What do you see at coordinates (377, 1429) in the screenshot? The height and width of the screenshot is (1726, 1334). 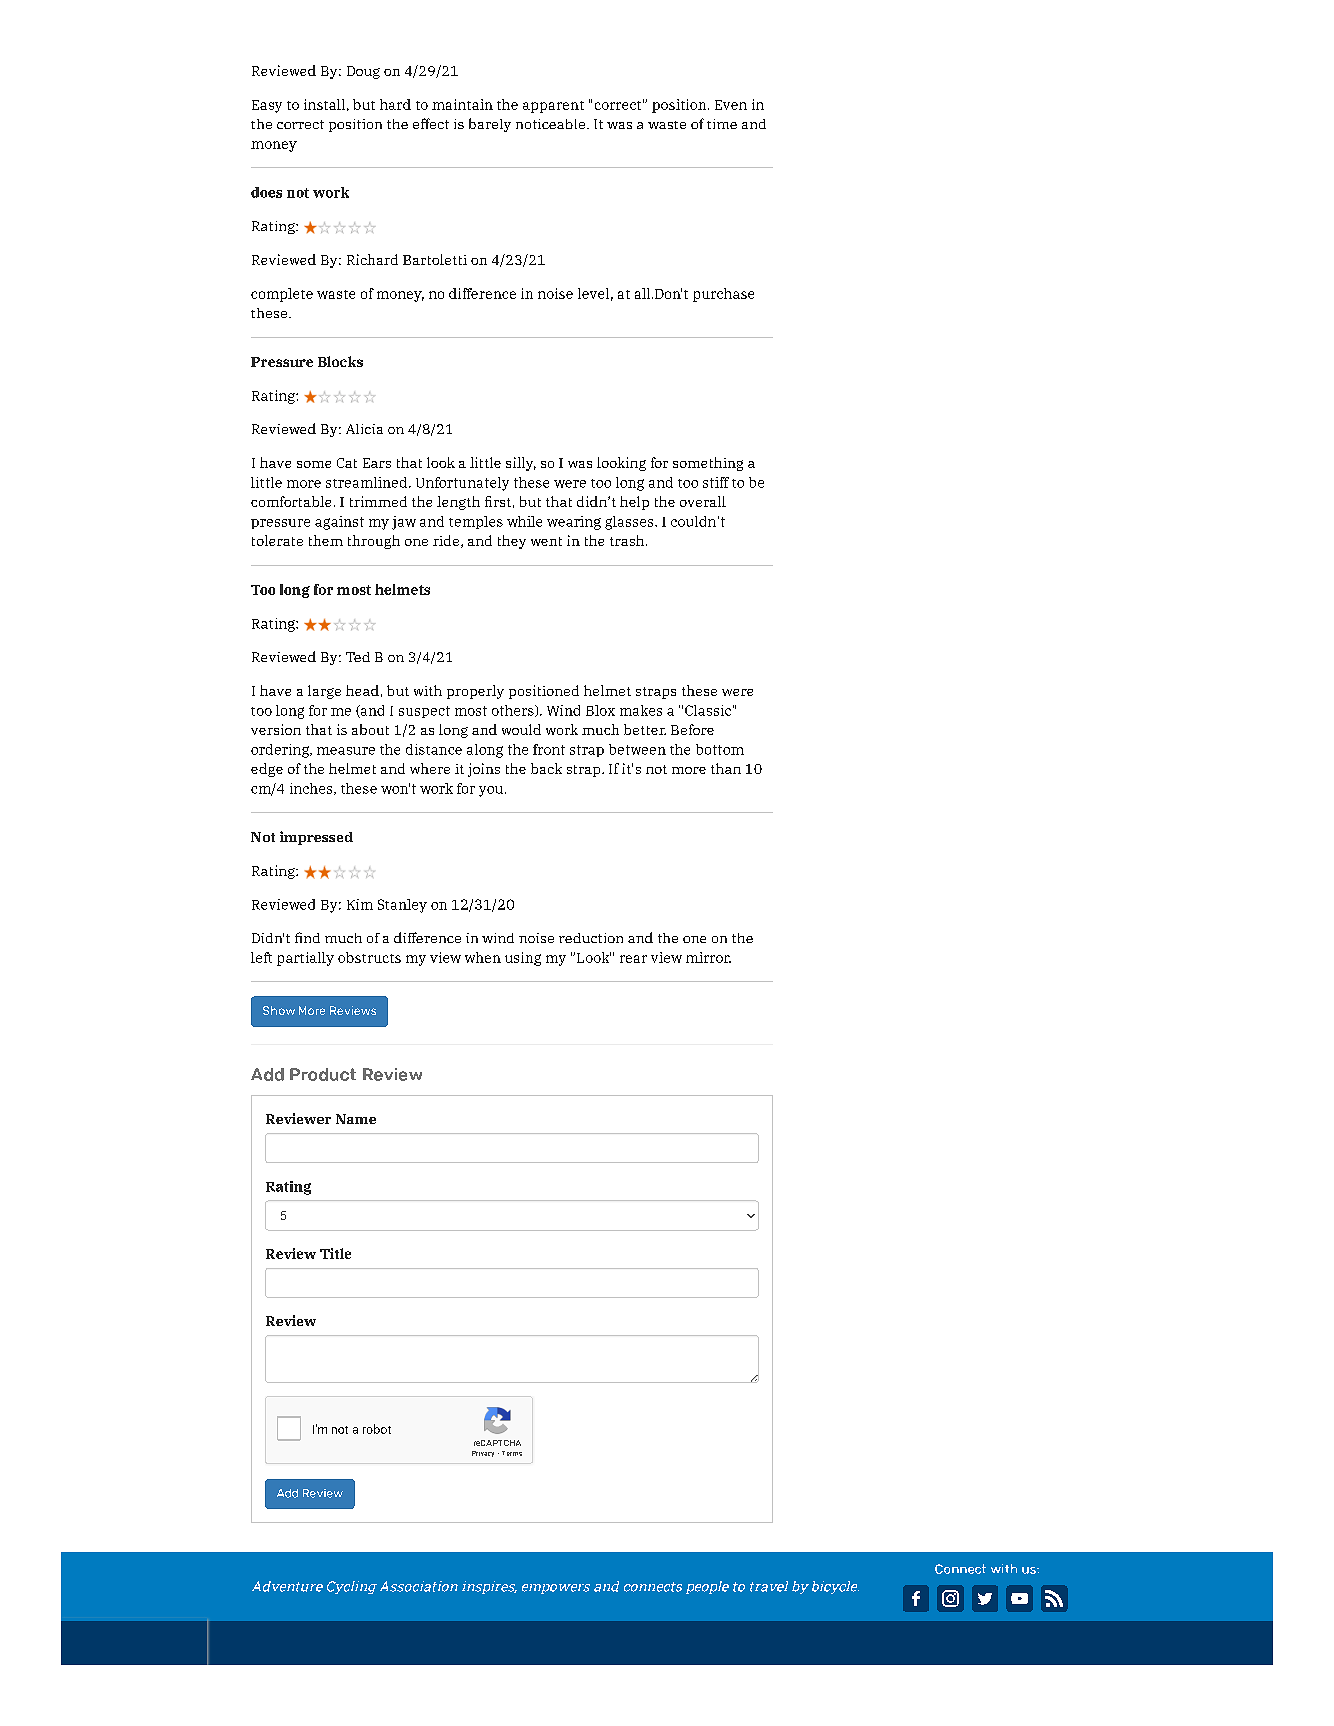 I see `robot` at bounding box center [377, 1429].
